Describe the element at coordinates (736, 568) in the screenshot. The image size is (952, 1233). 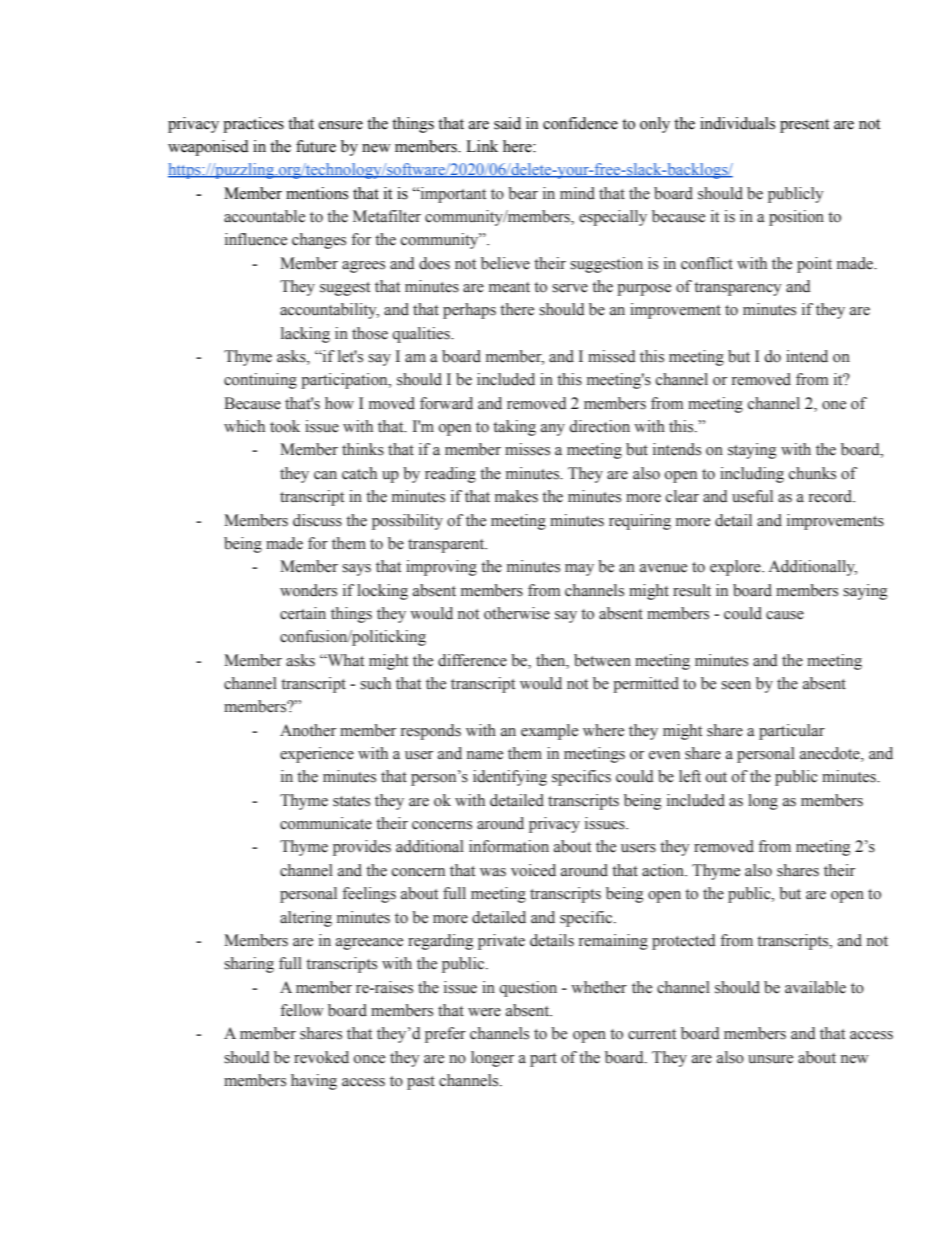
I see `explore` at that location.
